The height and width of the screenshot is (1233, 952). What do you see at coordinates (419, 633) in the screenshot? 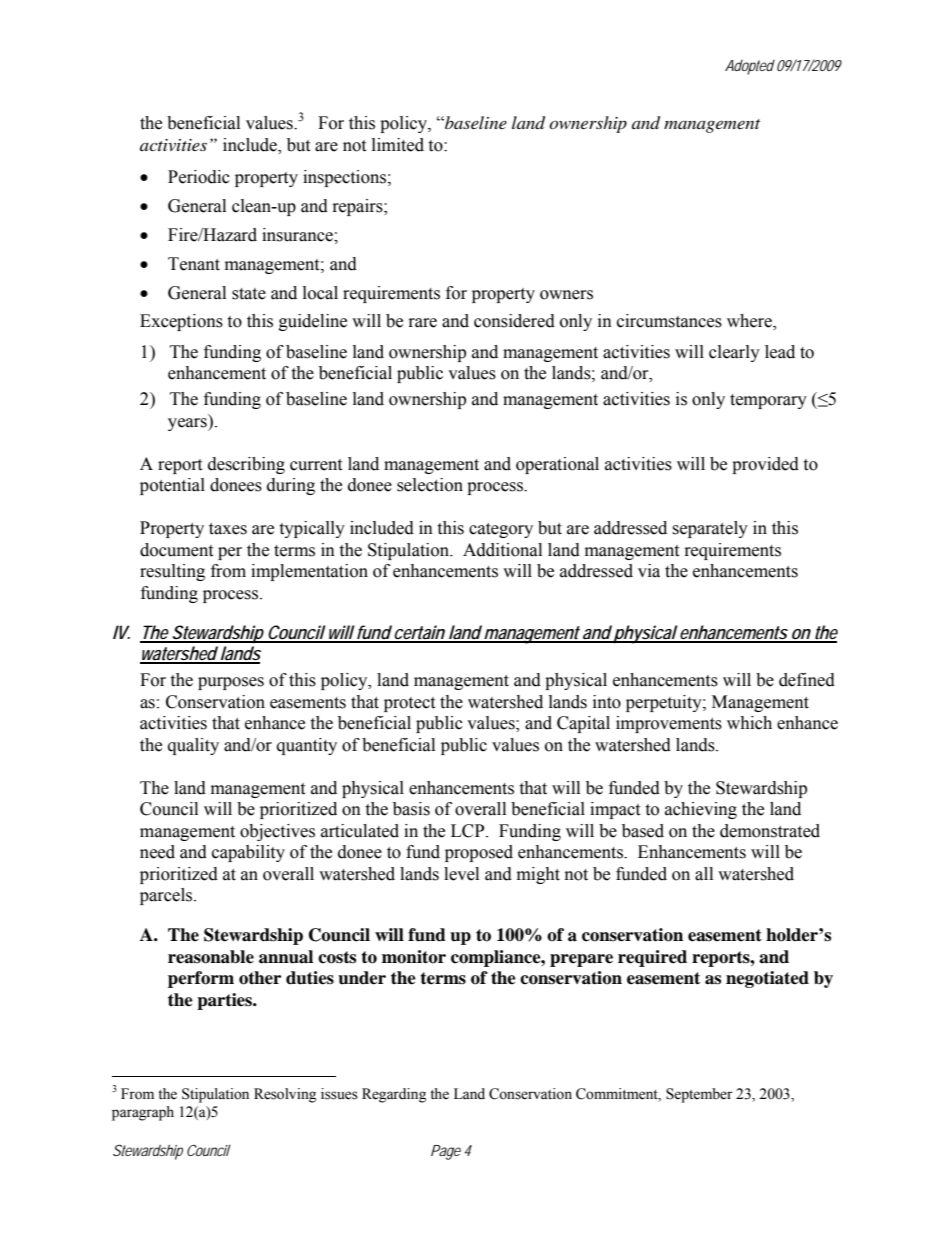
I see `certain` at bounding box center [419, 633].
